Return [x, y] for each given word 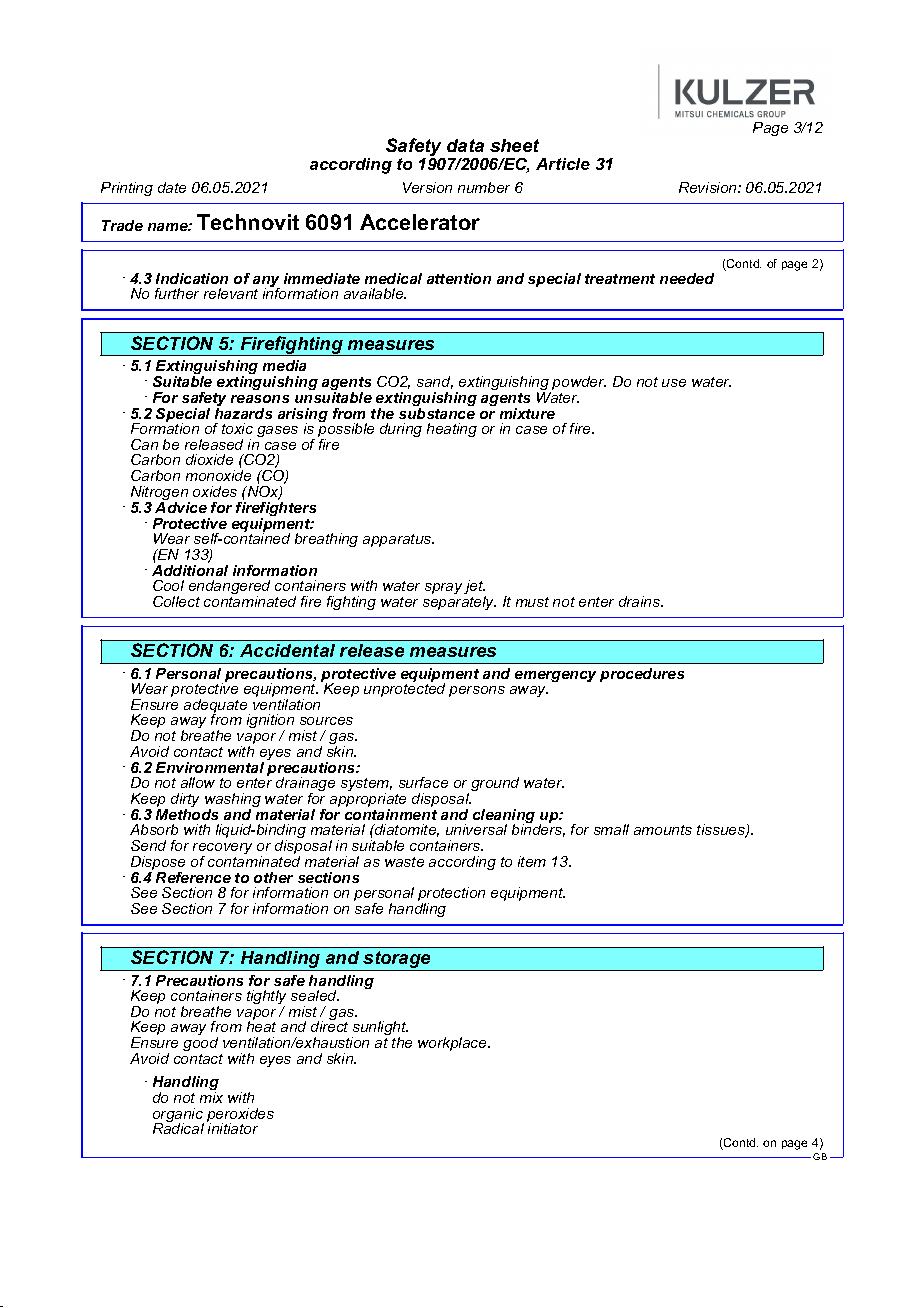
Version [427, 187]
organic [178, 1116]
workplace [453, 1044]
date [172, 187]
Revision [709, 187]
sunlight [380, 1030]
